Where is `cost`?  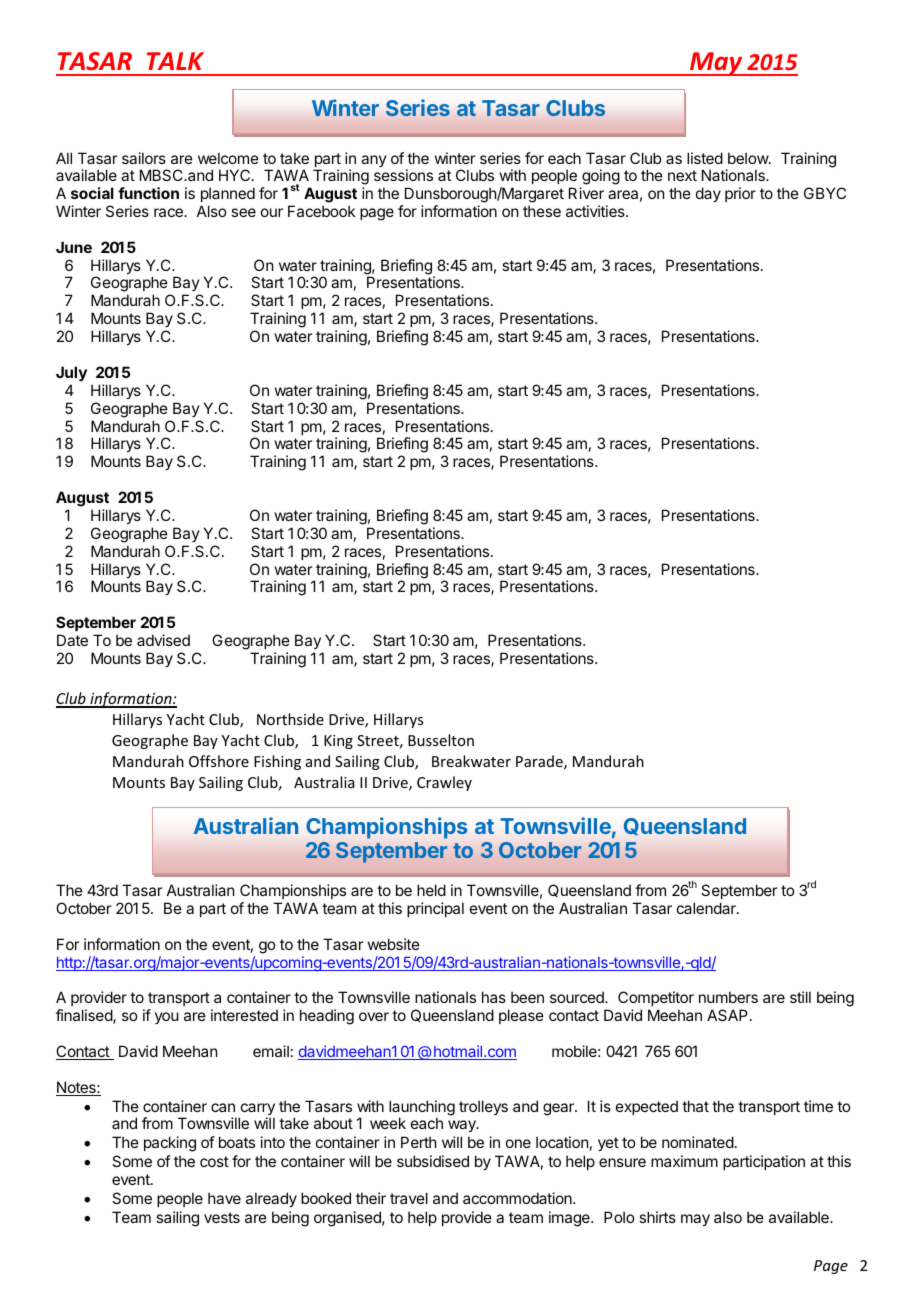
cost is located at coordinates (214, 1161).
